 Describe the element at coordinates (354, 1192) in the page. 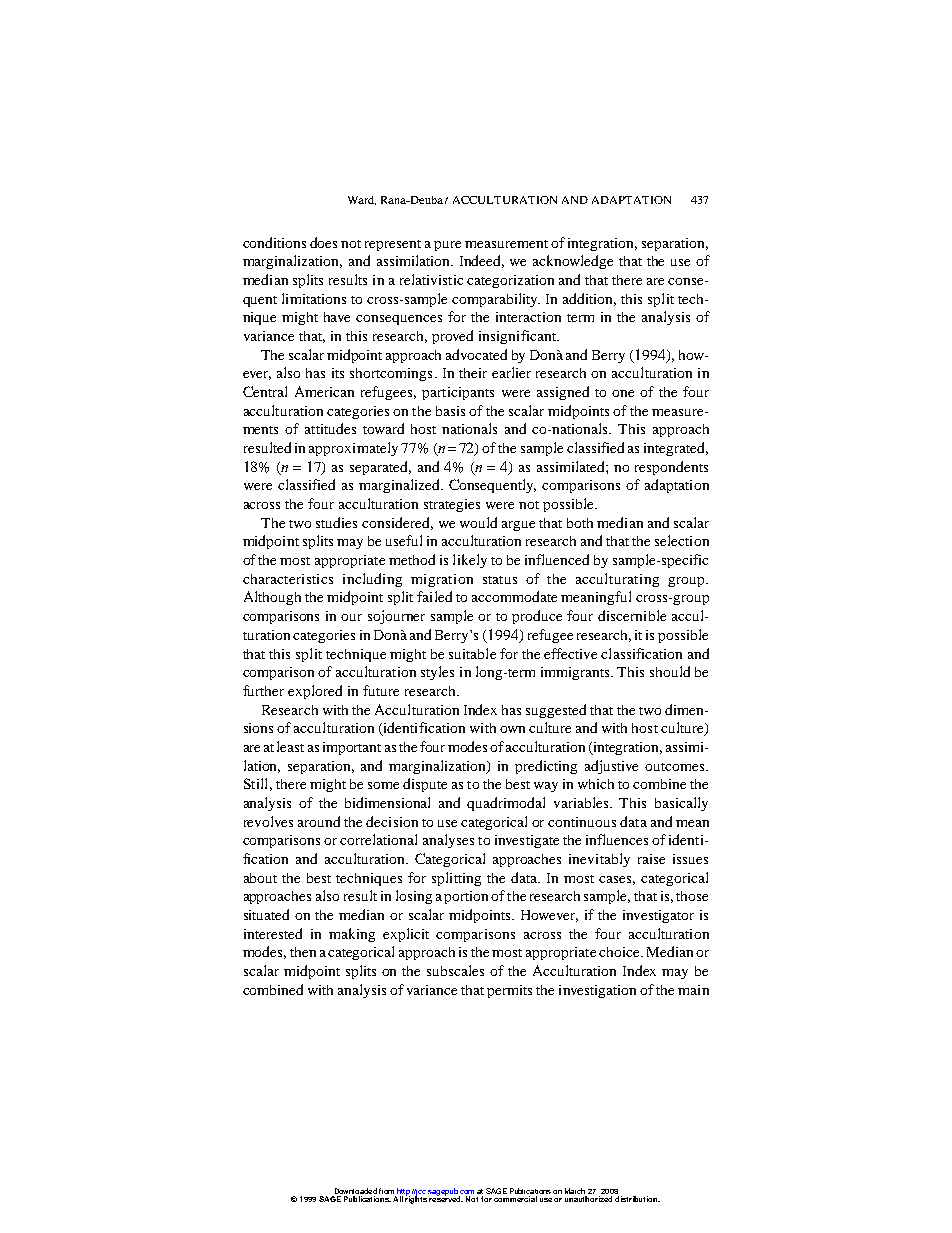

I see `Downloaded` at that location.
